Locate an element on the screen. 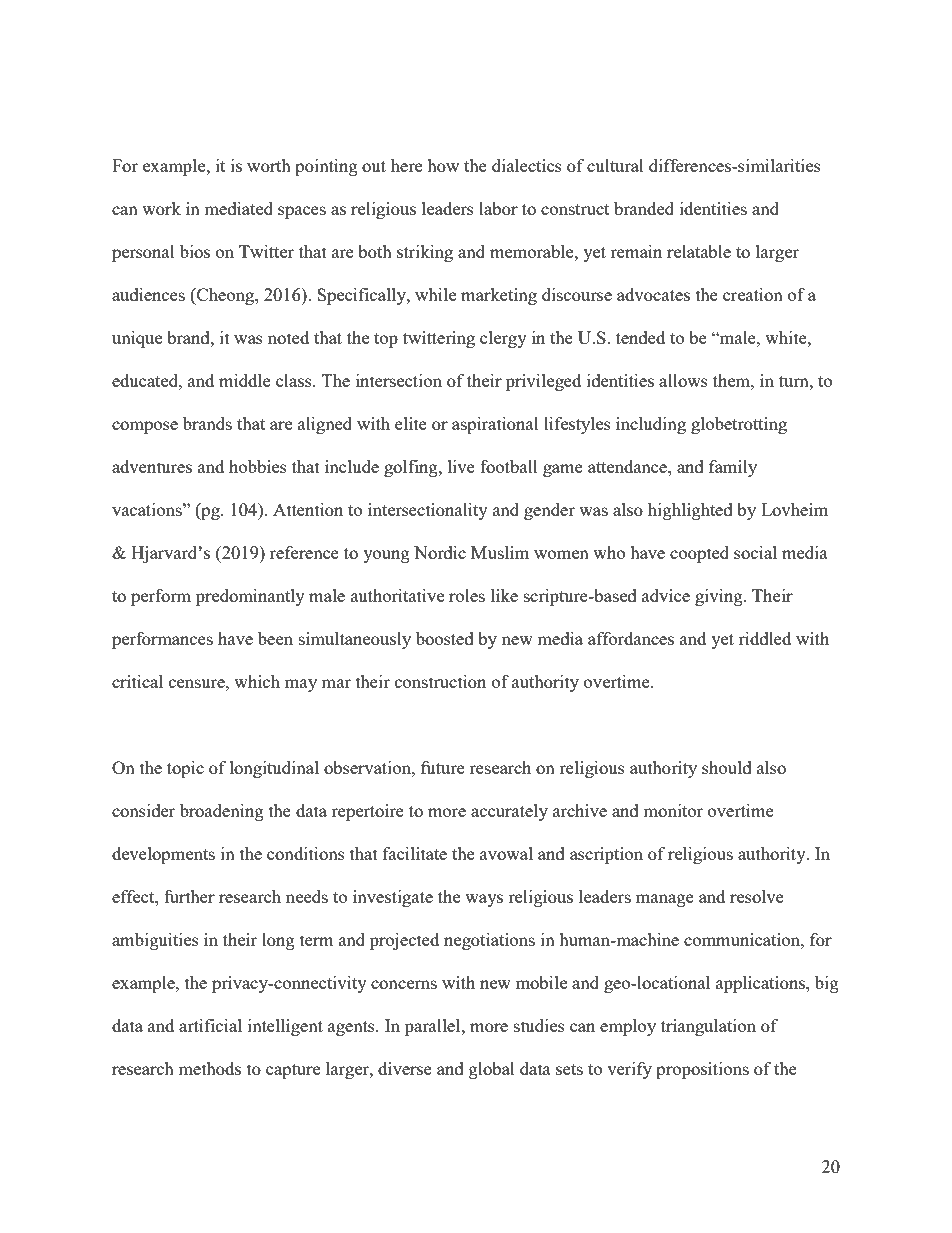  should is located at coordinates (727, 767).
